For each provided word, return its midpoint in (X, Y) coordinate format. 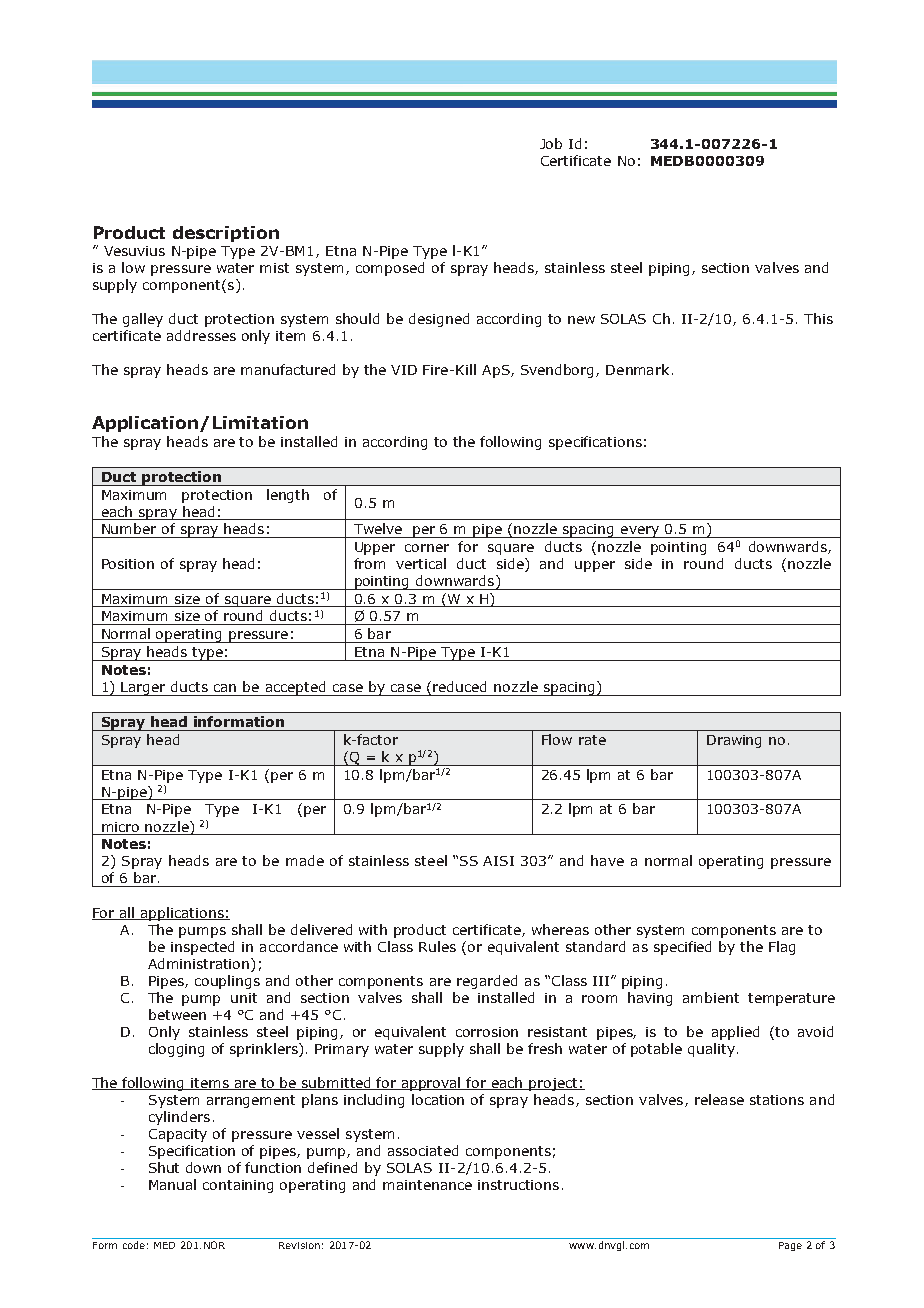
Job (551, 143)
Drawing (734, 741)
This (818, 318)
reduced (459, 686)
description (226, 234)
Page (790, 1246)
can (225, 688)
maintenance (427, 1185)
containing (238, 1186)
